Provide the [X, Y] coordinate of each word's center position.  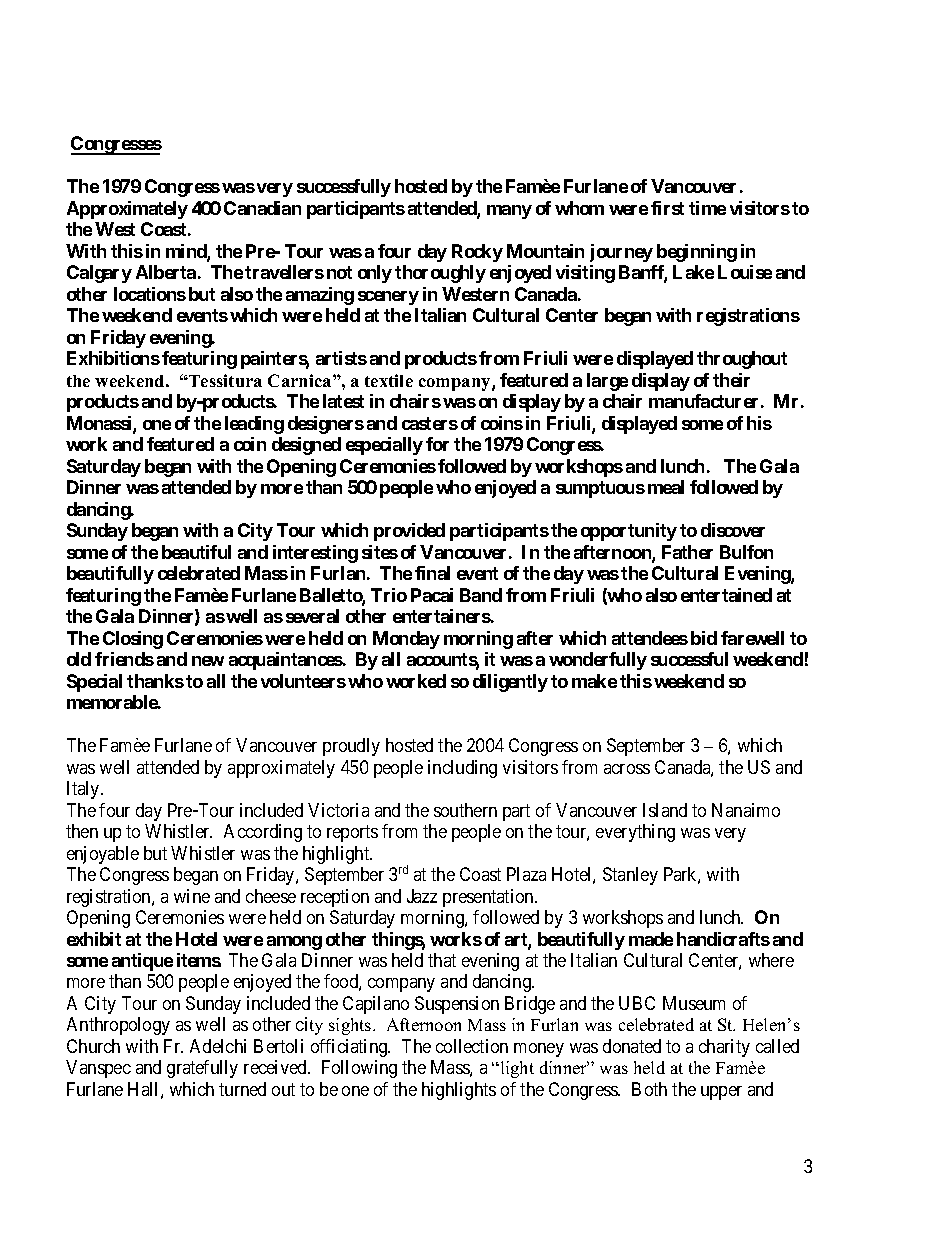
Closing [133, 640]
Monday [406, 640]
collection [472, 1046]
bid [704, 638]
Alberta [166, 272]
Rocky [477, 253]
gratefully [202, 1069]
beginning [697, 253]
